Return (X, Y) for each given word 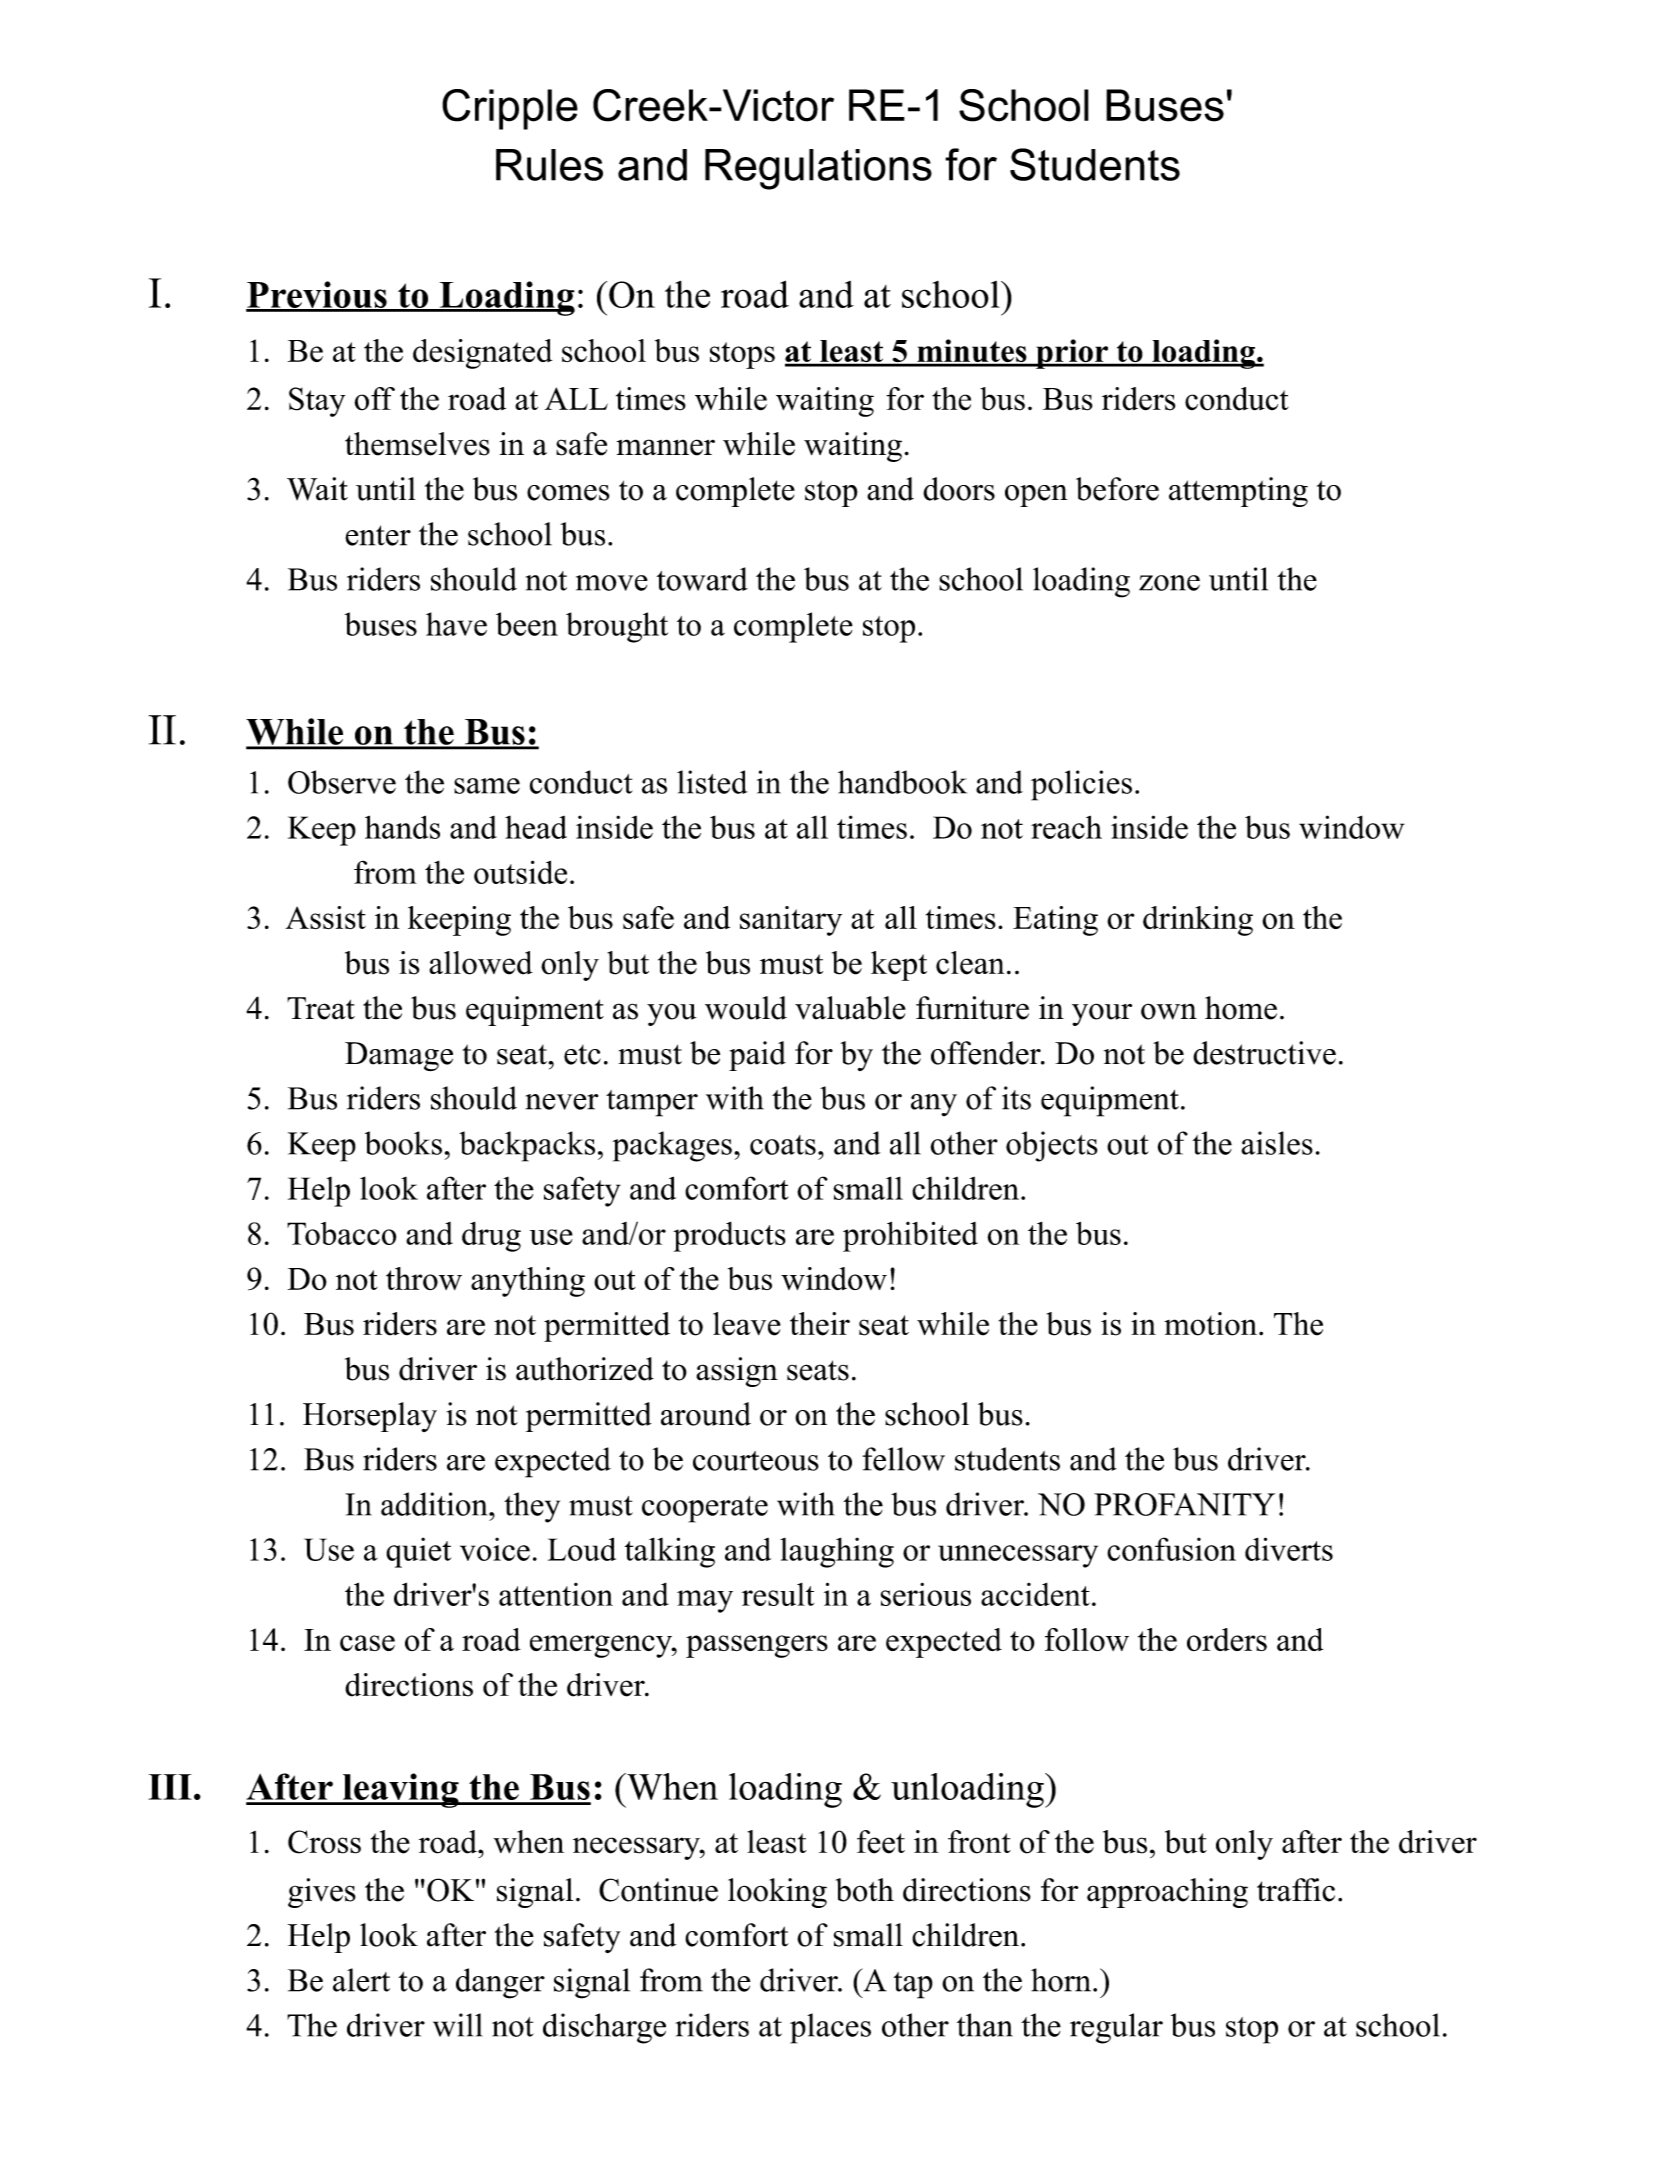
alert (361, 1980)
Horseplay (370, 1417)
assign (737, 1372)
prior (1072, 354)
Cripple (510, 109)
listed (712, 782)
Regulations (818, 169)
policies (1081, 785)
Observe (342, 782)
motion (1210, 1324)
